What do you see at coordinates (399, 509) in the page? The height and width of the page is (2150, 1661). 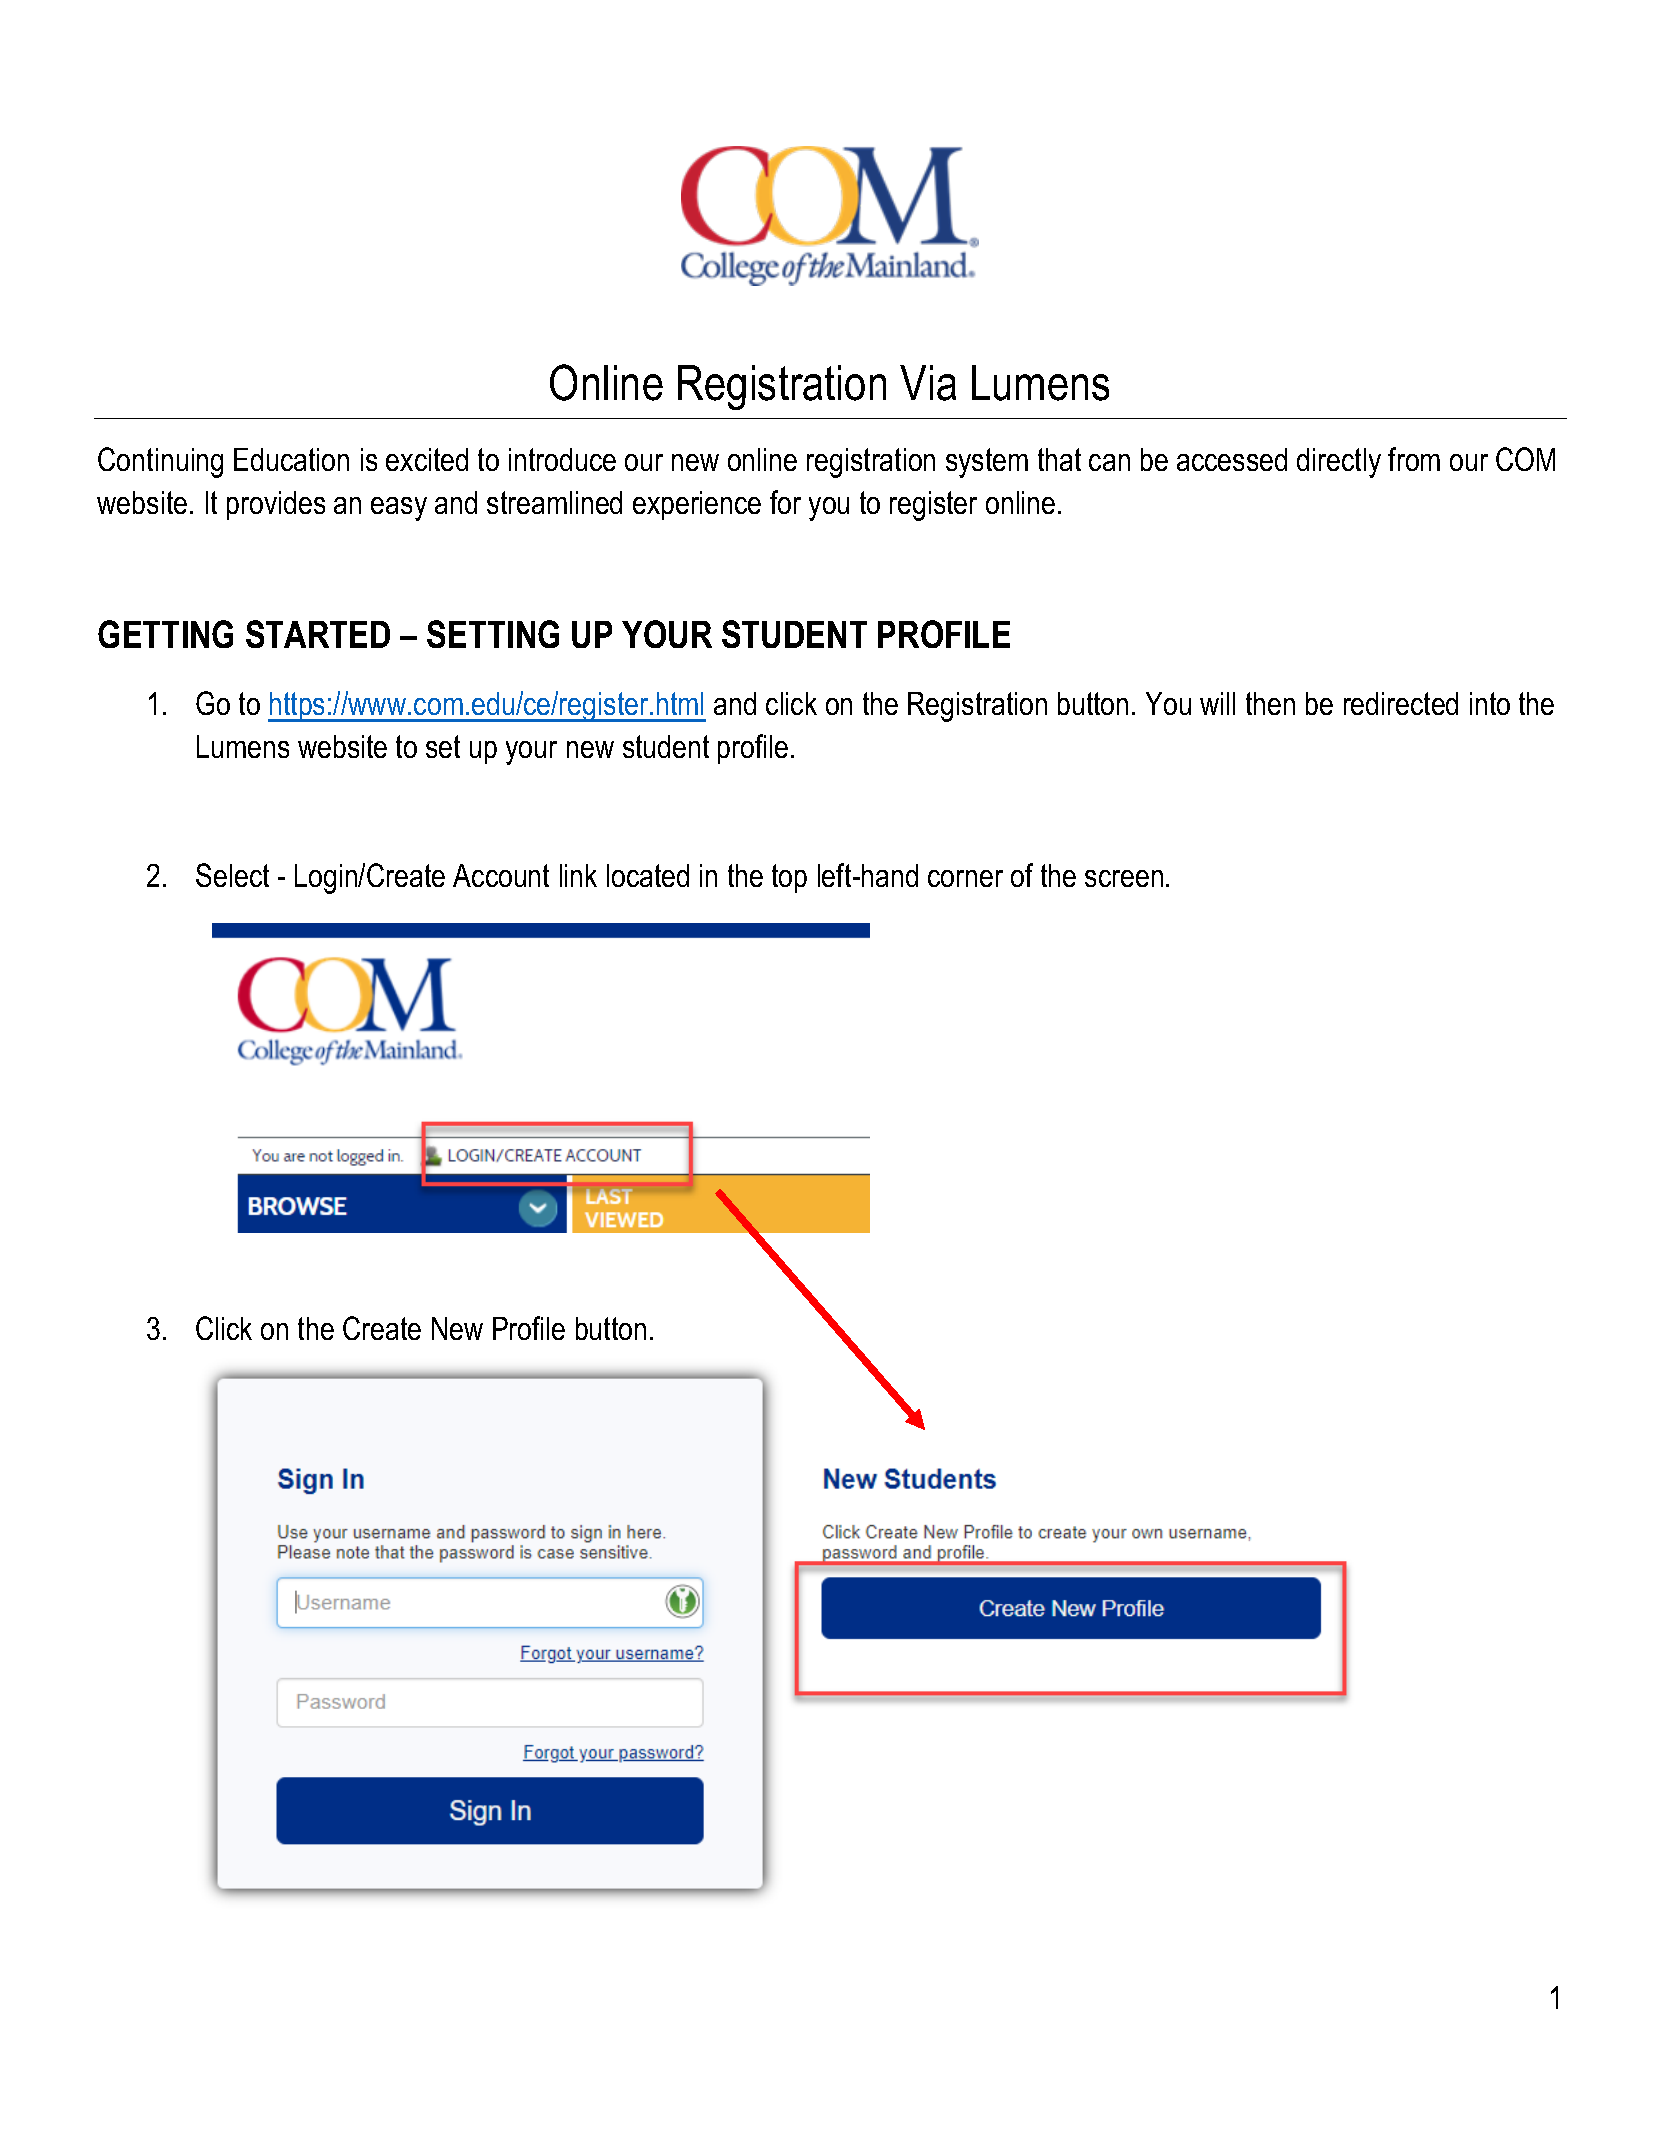 I see `easy` at bounding box center [399, 509].
